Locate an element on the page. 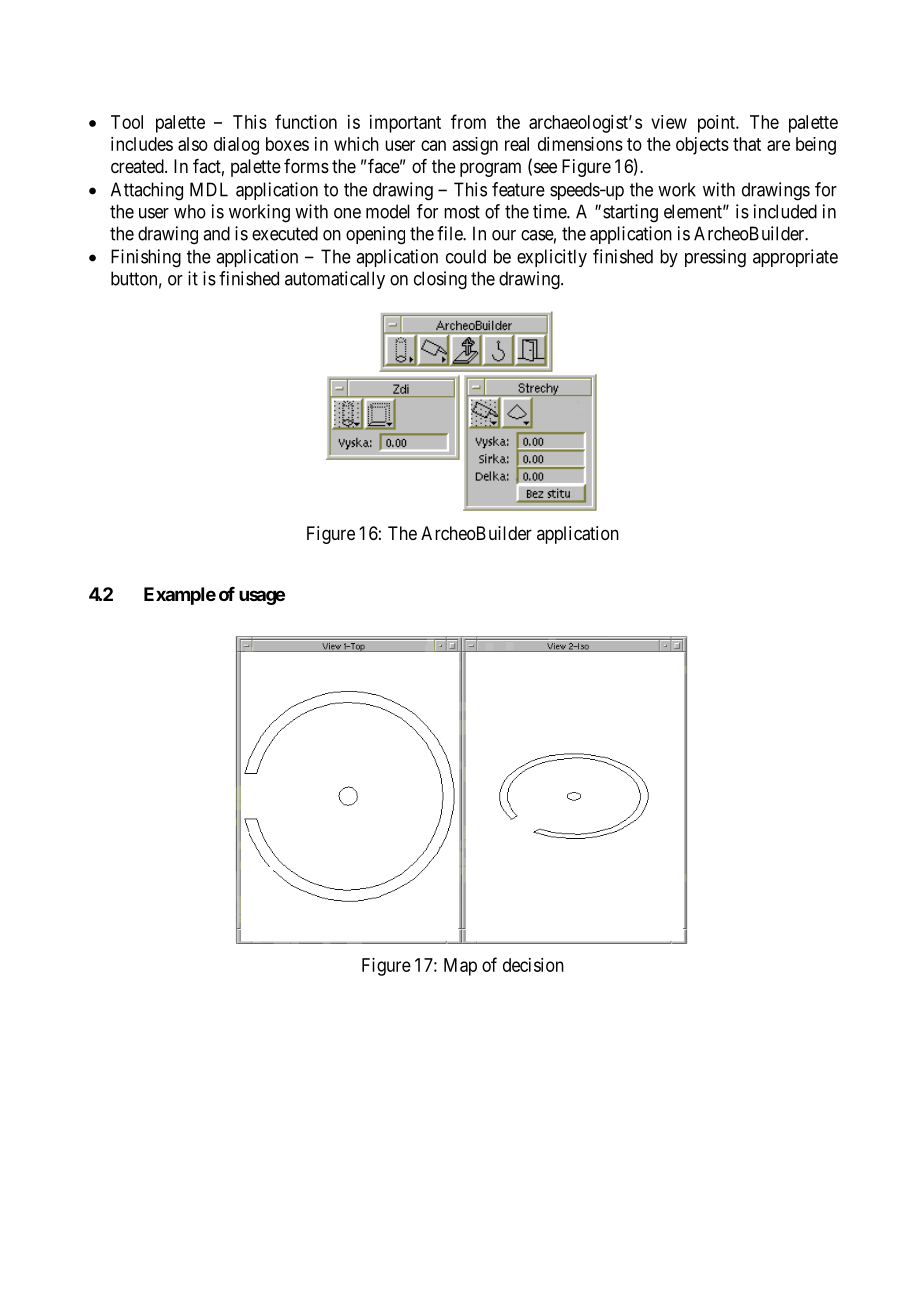 The height and width of the page is (1308, 924). closing is located at coordinates (440, 280).
